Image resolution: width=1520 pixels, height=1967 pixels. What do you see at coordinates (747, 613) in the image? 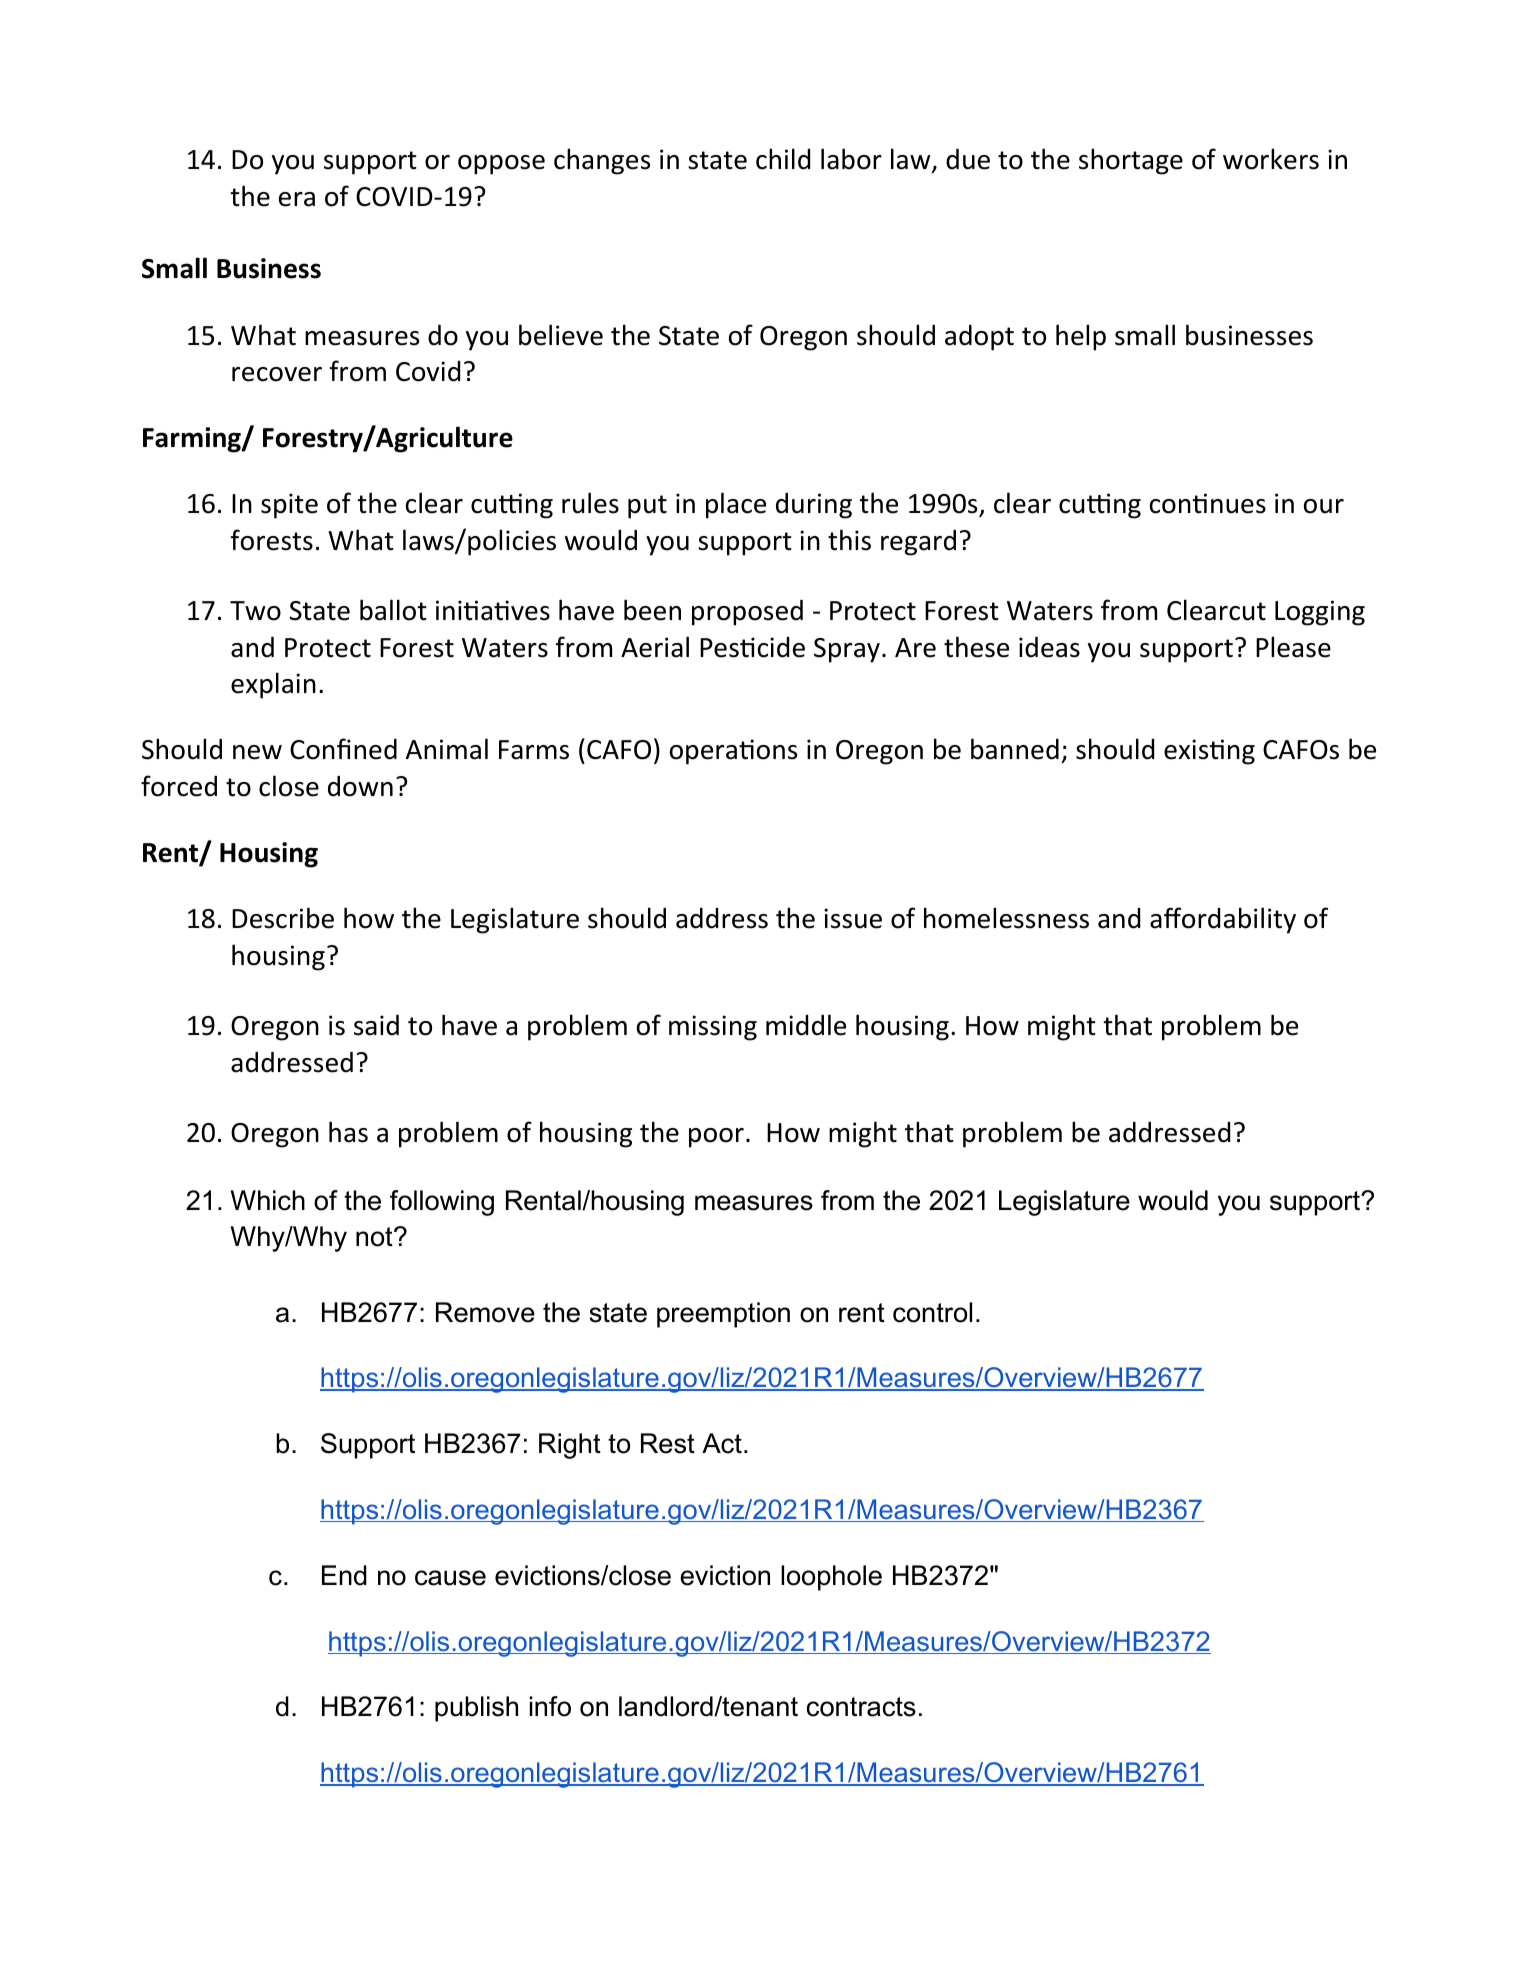
I see `proposed` at bounding box center [747, 613].
